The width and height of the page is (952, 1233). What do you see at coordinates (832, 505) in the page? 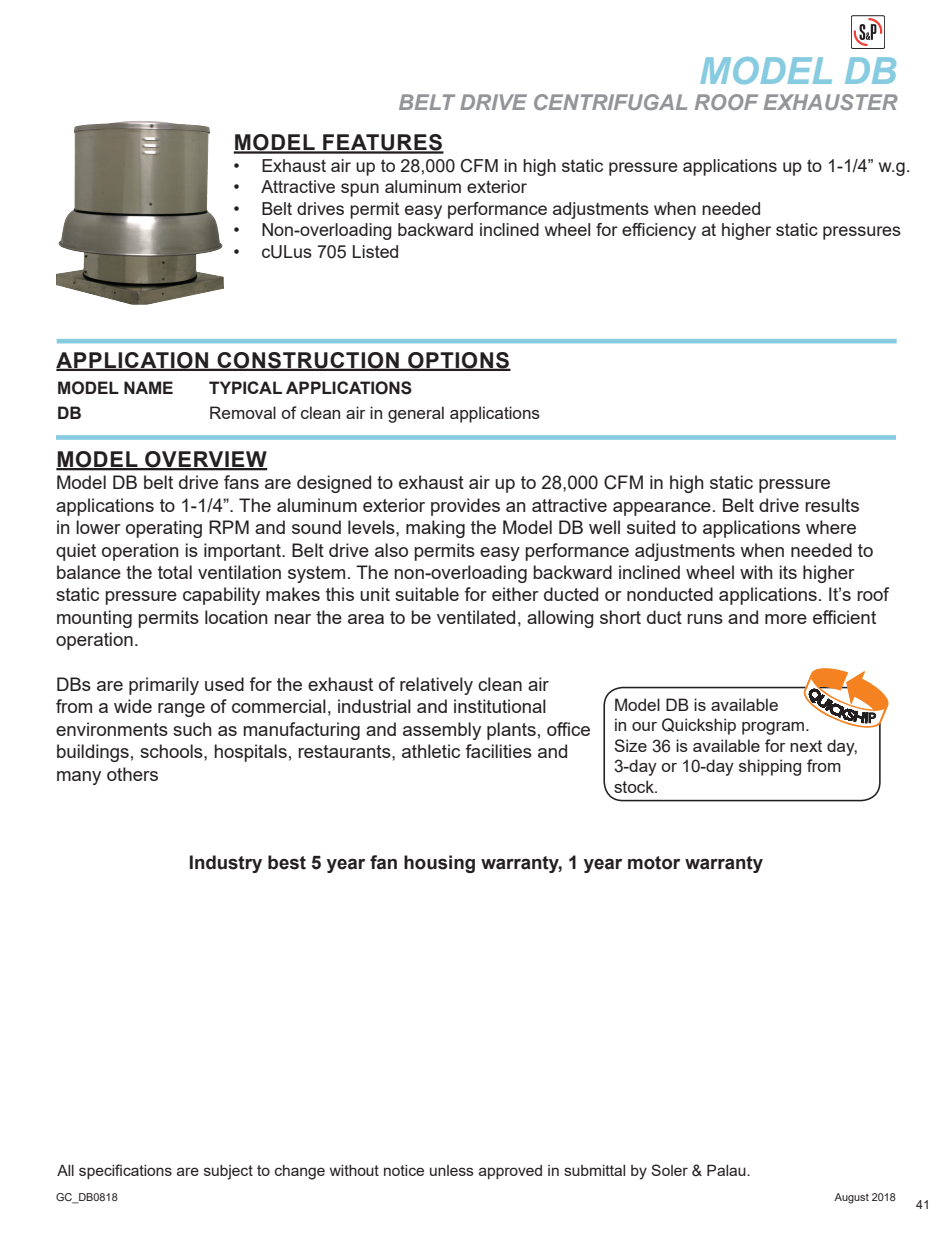
I see `results` at bounding box center [832, 505].
